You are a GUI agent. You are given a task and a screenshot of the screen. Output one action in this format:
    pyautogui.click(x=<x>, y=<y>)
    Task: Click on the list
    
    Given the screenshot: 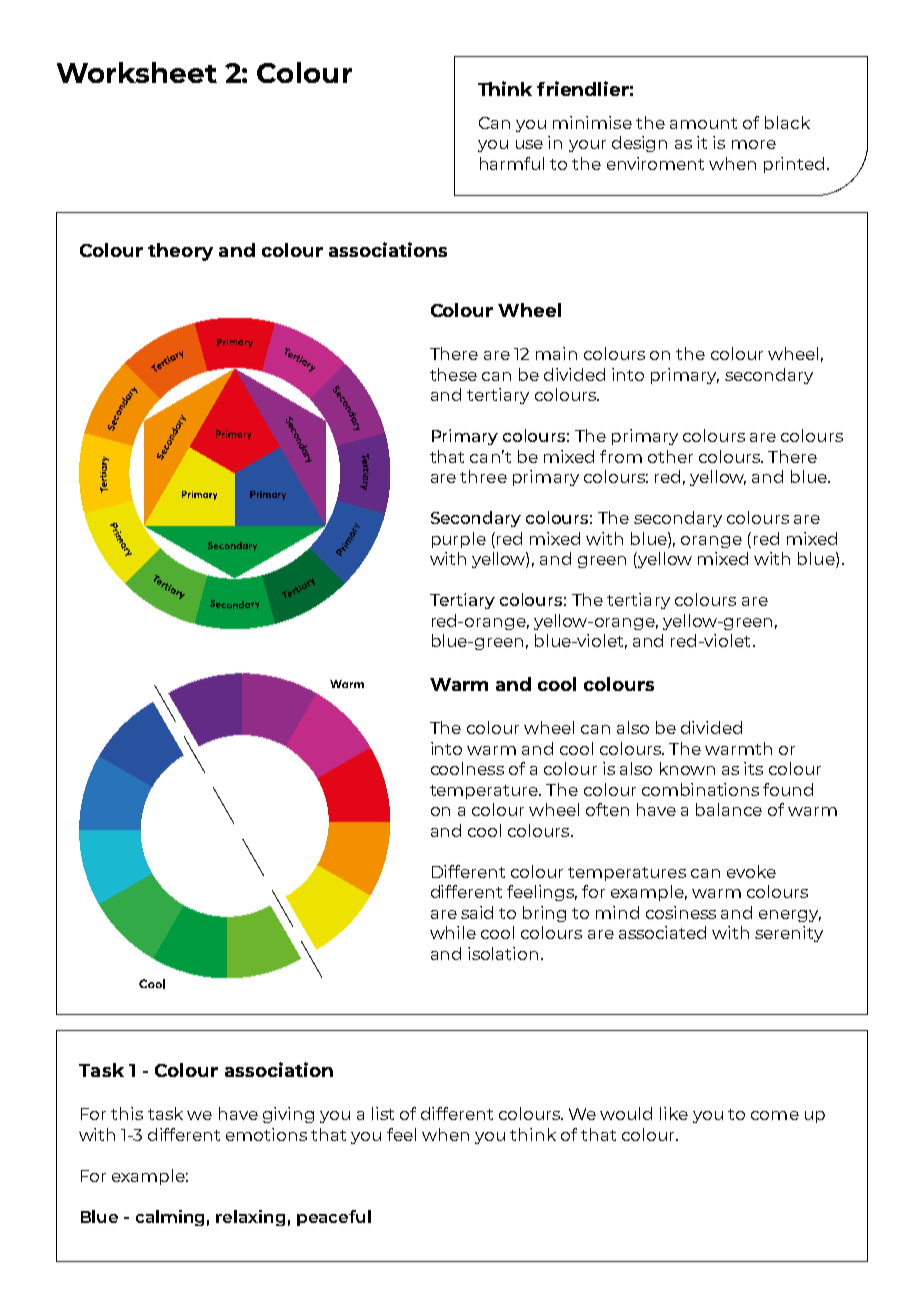 What is the action you would take?
    pyautogui.click(x=383, y=1113)
